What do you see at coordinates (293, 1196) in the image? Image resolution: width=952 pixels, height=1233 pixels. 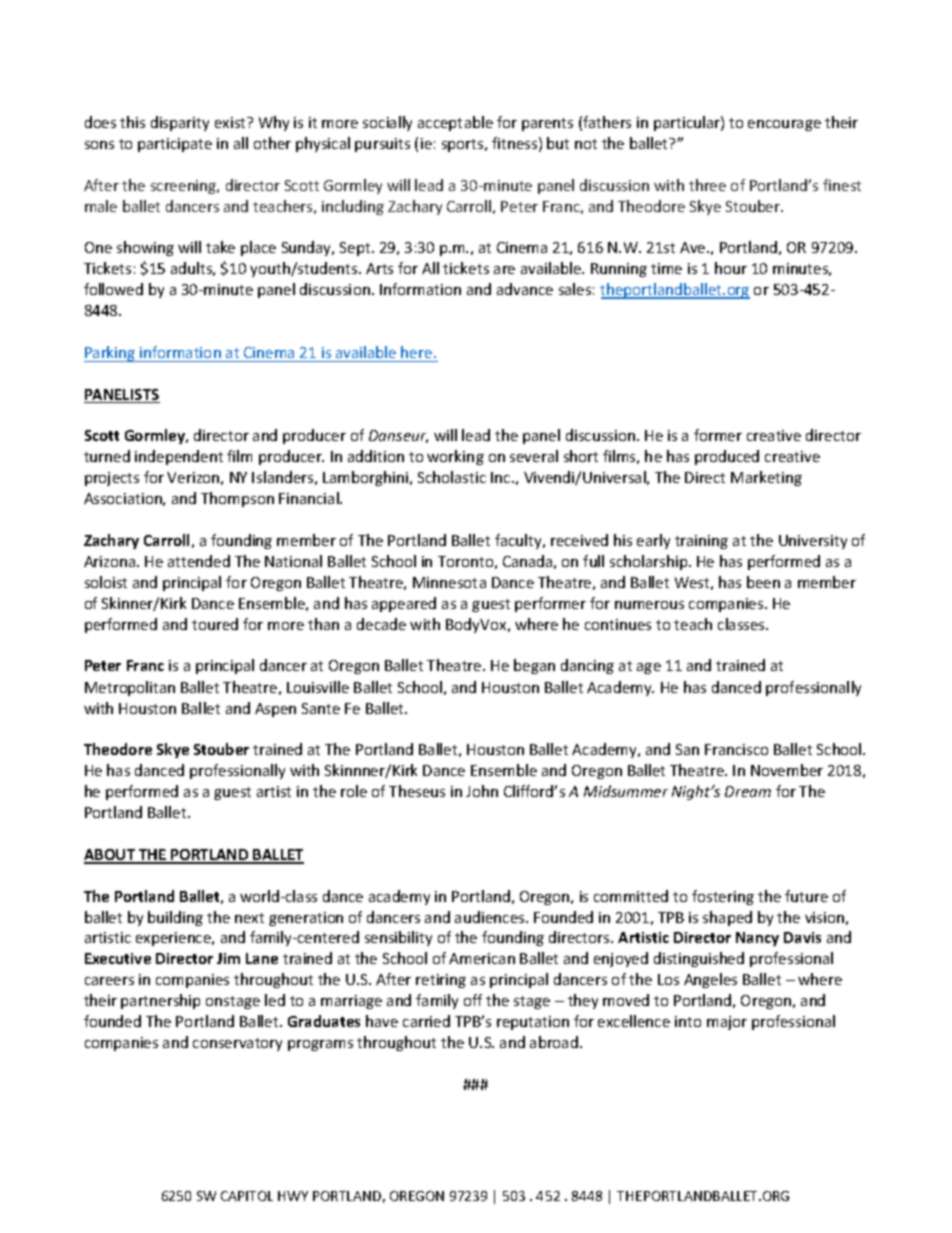 I see `HWY` at bounding box center [293, 1196].
